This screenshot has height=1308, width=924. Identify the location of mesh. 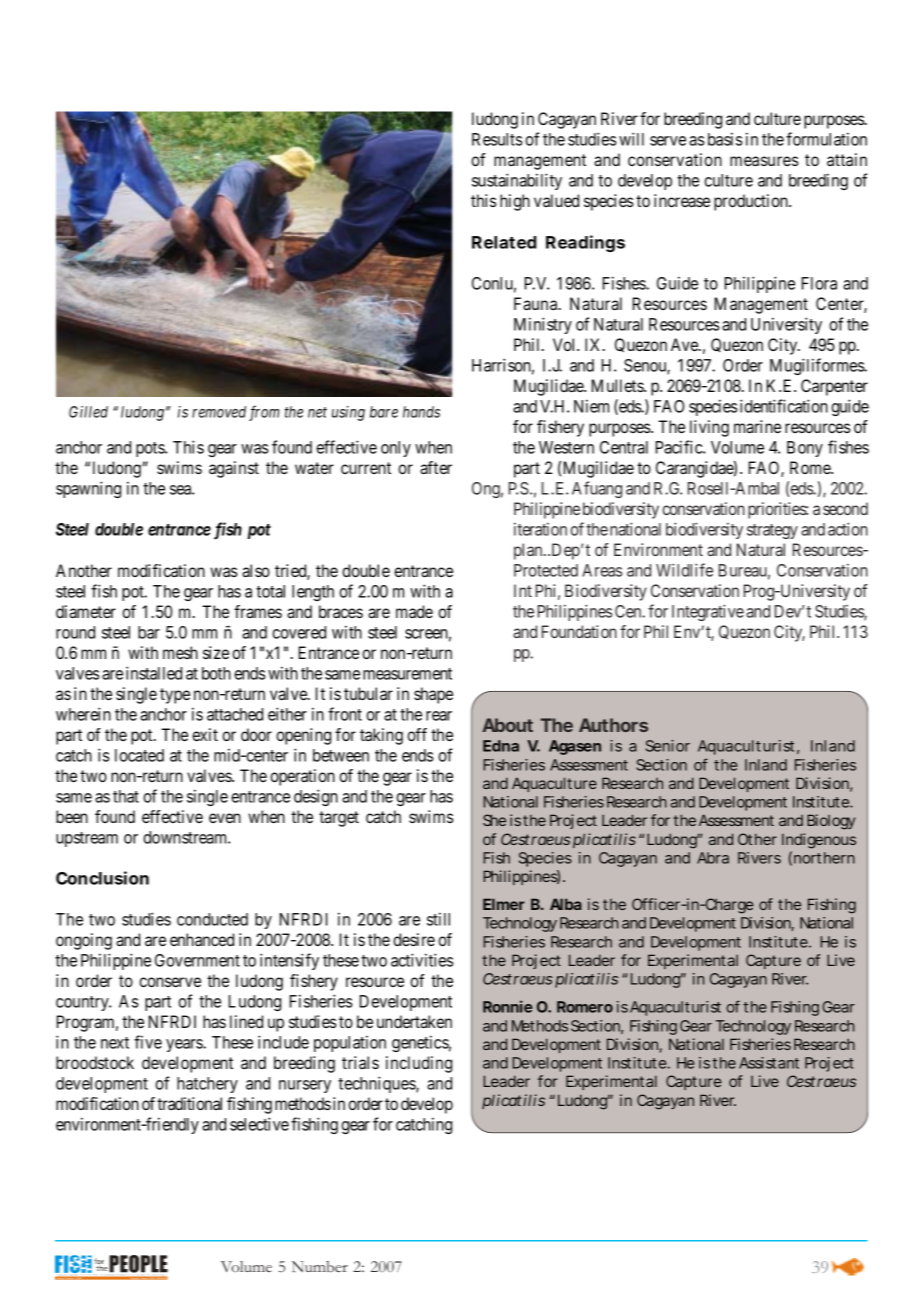
(180, 652).
